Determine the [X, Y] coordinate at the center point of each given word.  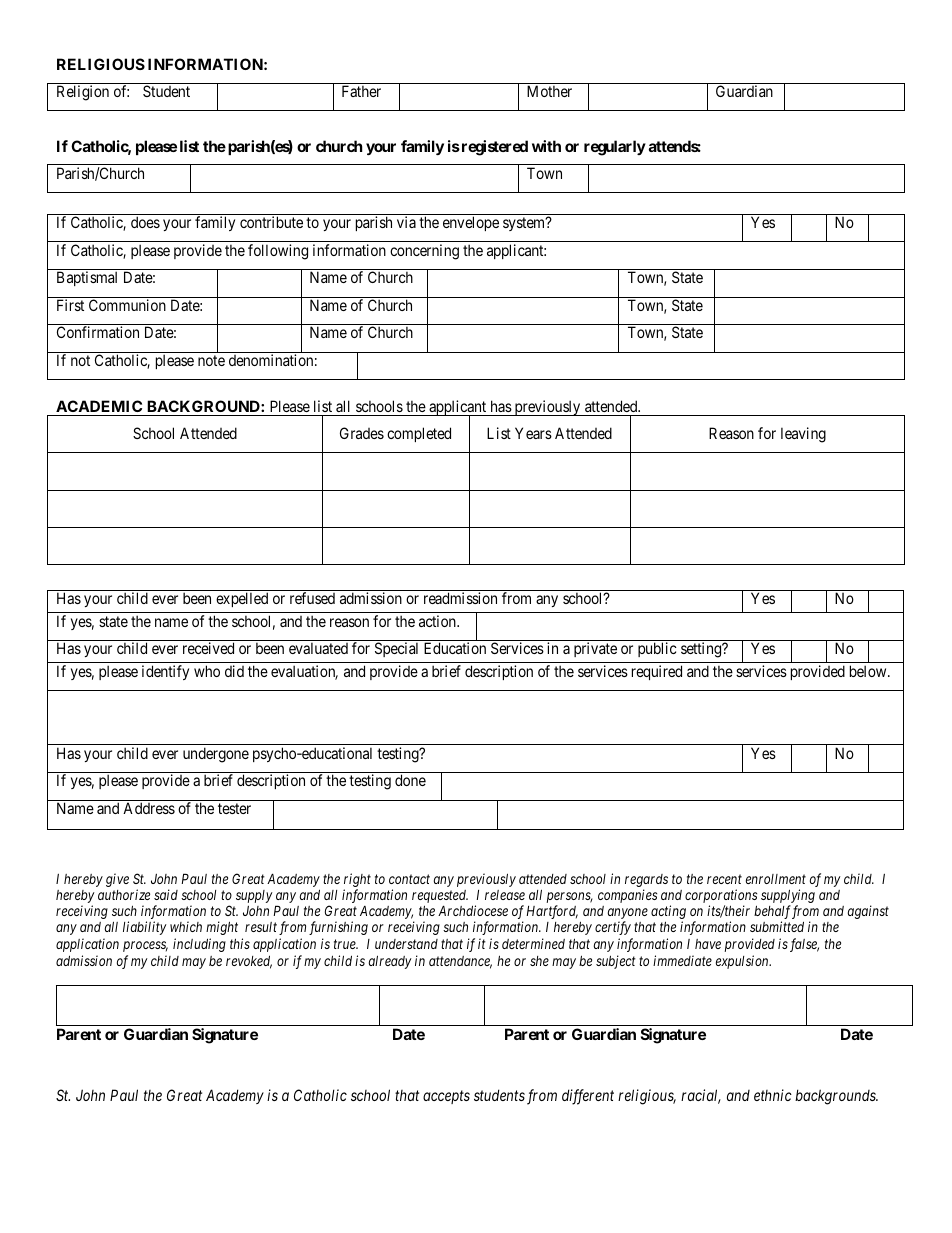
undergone [216, 755]
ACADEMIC [99, 406]
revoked [249, 962]
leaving [803, 435]
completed [419, 434]
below [869, 671]
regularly [615, 148]
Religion [83, 93]
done [410, 780]
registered [493, 148]
